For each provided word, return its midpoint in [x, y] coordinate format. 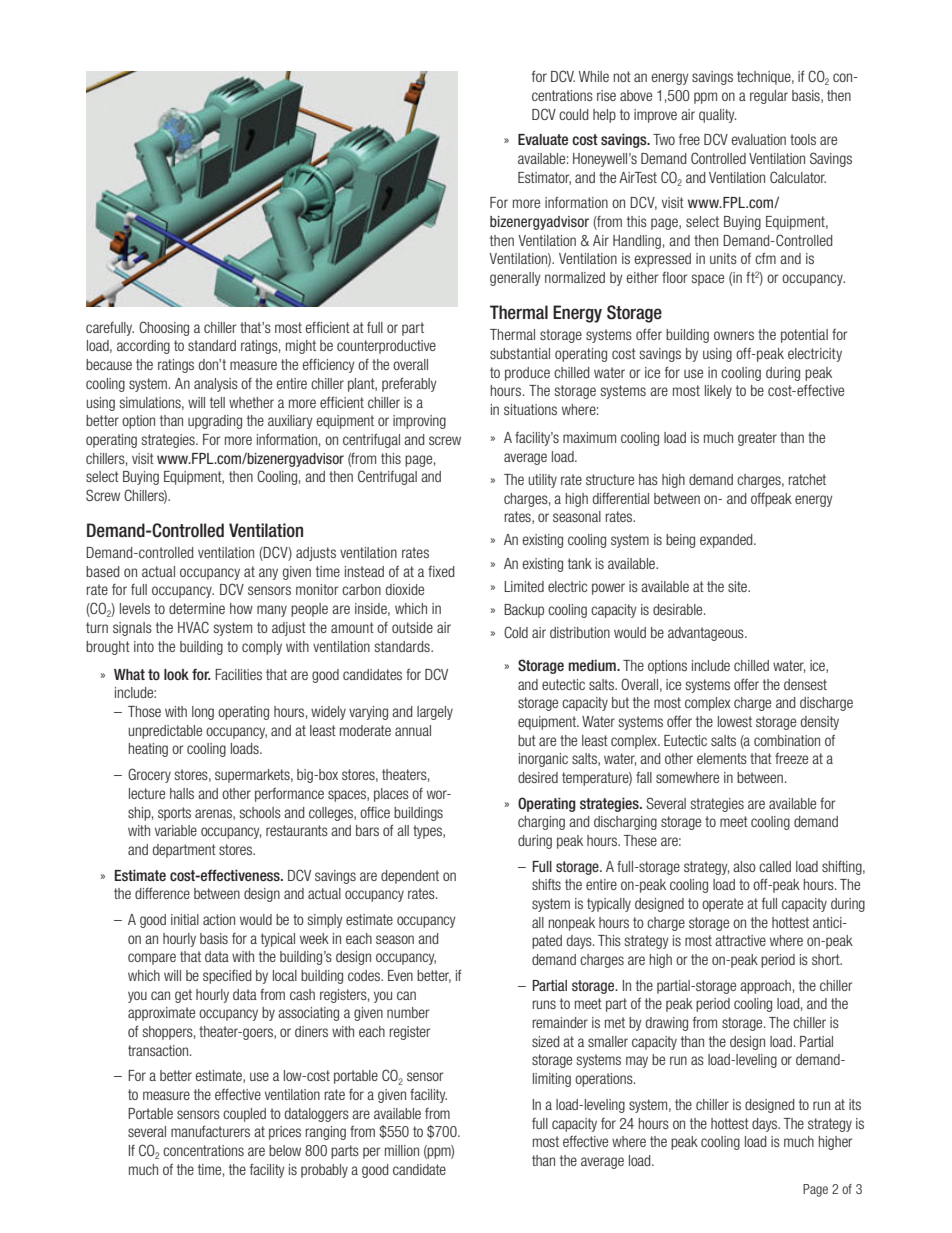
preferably [409, 384]
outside [412, 627]
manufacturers [210, 1131]
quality [717, 116]
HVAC [193, 627]
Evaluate [543, 139]
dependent [410, 877]
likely [718, 392]
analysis [216, 385]
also [744, 866]
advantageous [707, 634]
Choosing [164, 328]
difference [162, 893]
